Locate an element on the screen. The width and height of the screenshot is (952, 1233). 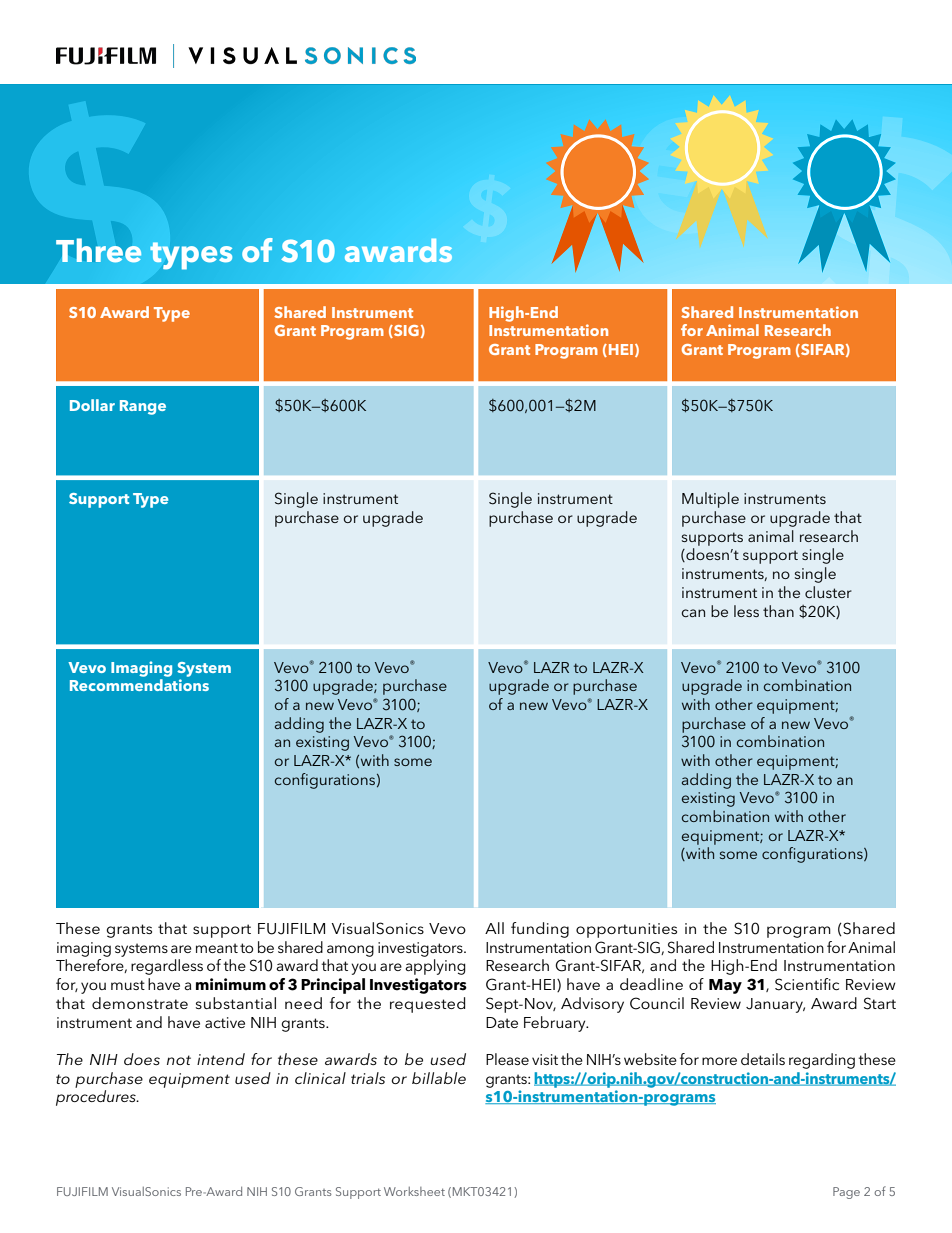
meant is located at coordinates (217, 948).
